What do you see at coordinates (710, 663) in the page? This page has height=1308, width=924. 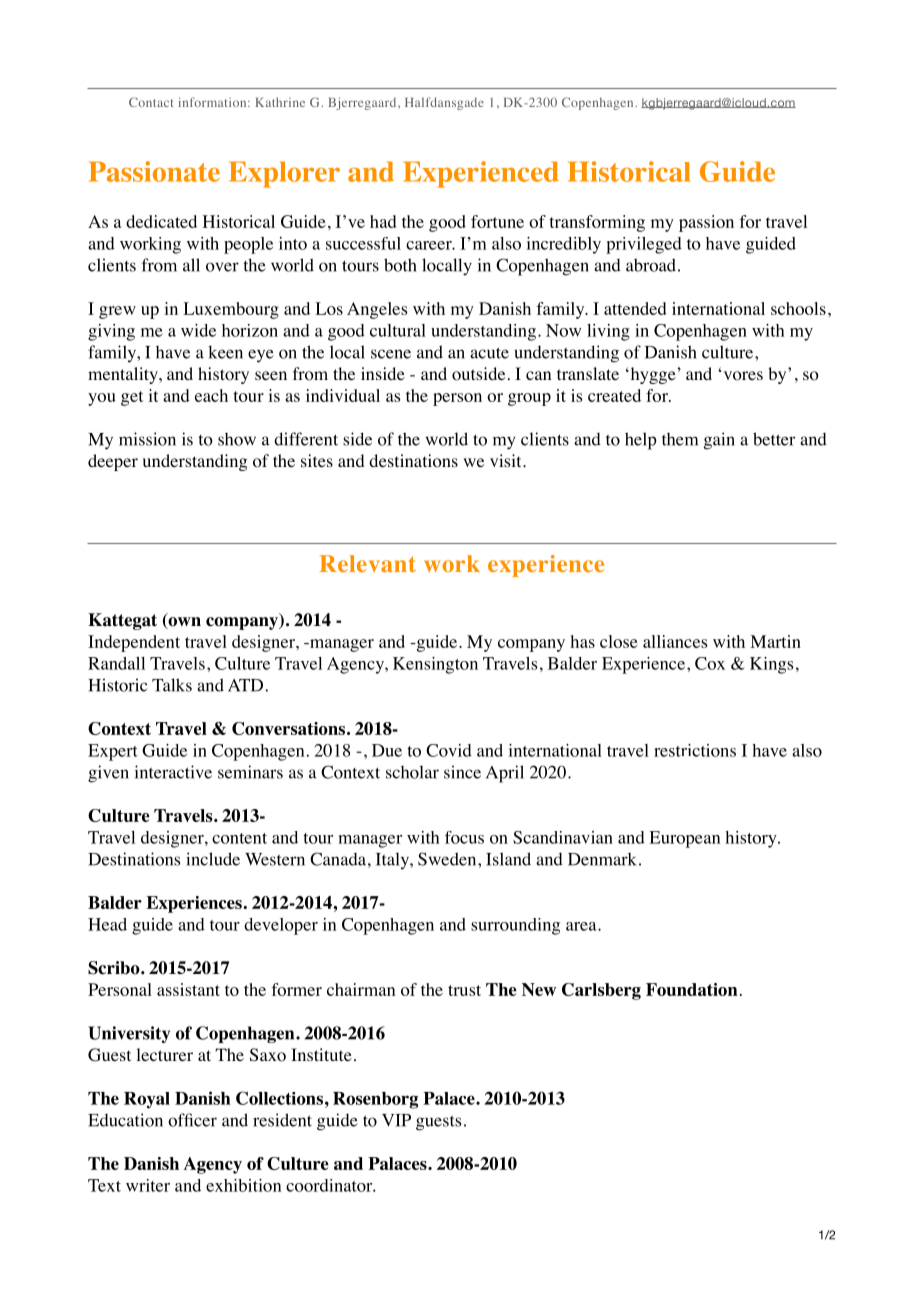 I see `Cox` at bounding box center [710, 663].
